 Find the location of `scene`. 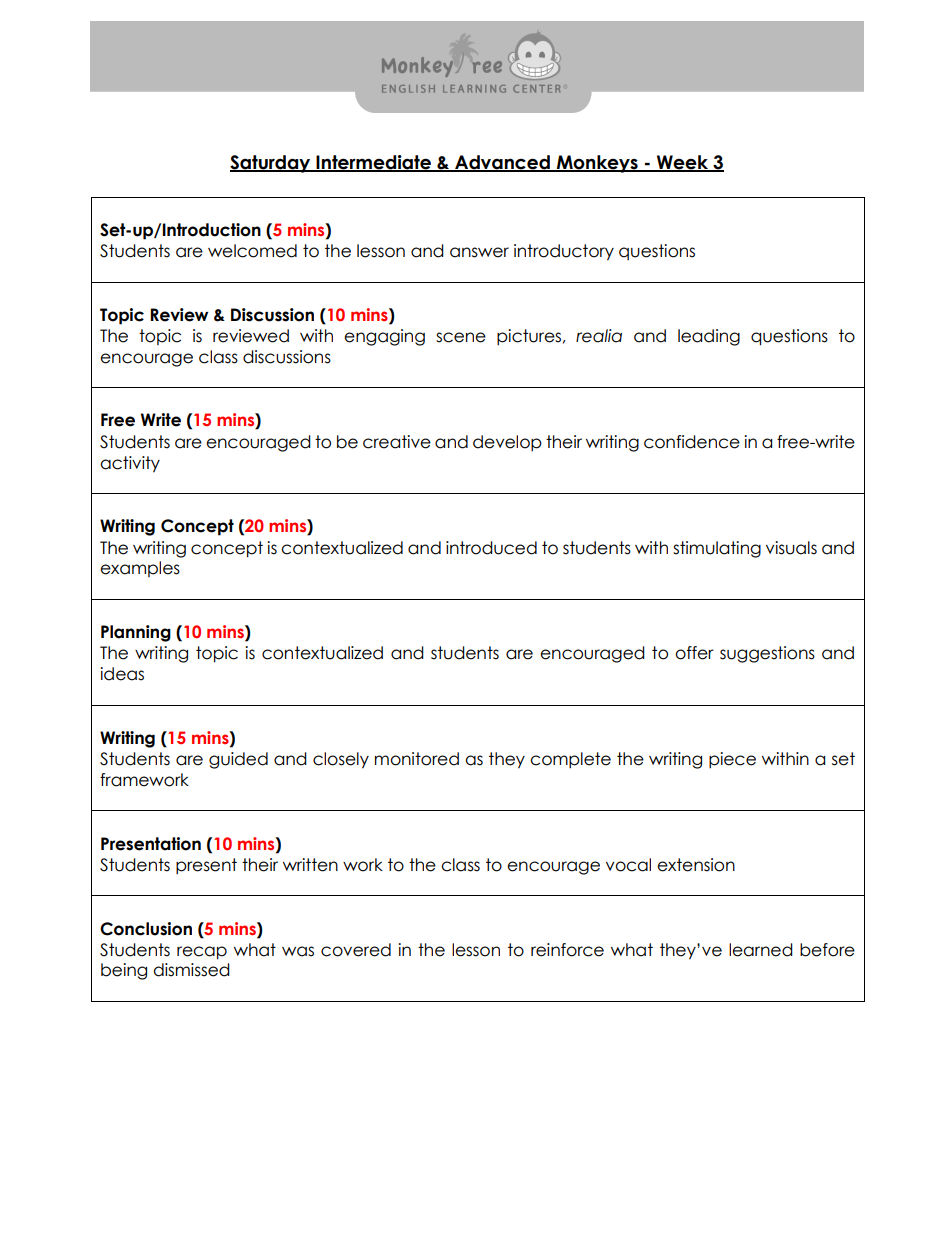

scene is located at coordinates (461, 337).
